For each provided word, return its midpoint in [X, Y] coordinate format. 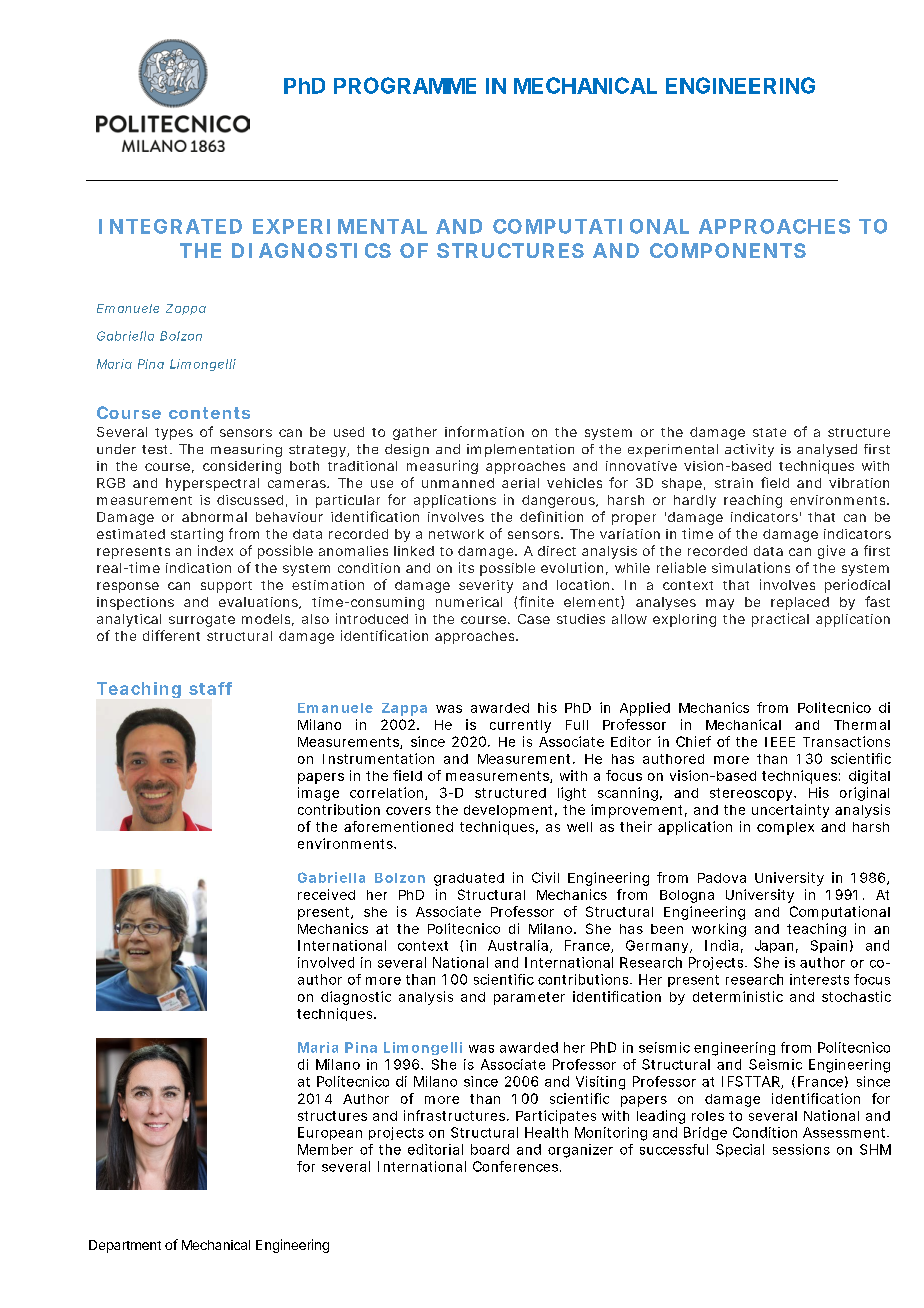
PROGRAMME [405, 85]
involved [326, 962]
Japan [774, 946]
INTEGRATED [170, 226]
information [484, 431]
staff [210, 688]
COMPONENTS [728, 250]
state [769, 432]
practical [780, 620]
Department [125, 1246]
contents [209, 413]
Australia [518, 945]
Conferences [515, 1166]
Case [534, 619]
